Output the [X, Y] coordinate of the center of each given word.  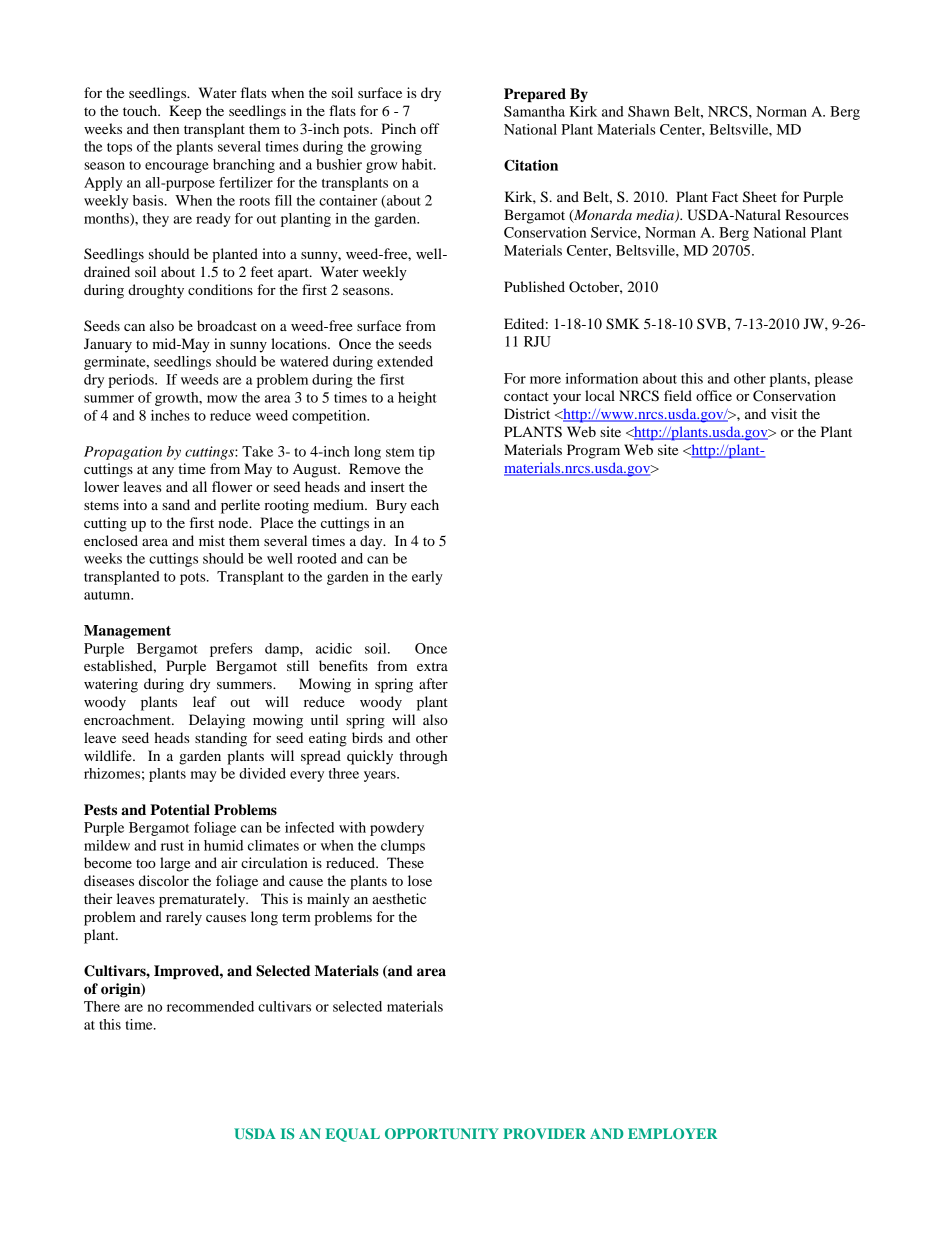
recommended [210, 1006]
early [427, 578]
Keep [185, 112]
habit [418, 164]
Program [593, 451]
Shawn [649, 111]
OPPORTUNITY [442, 1133]
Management [127, 632]
